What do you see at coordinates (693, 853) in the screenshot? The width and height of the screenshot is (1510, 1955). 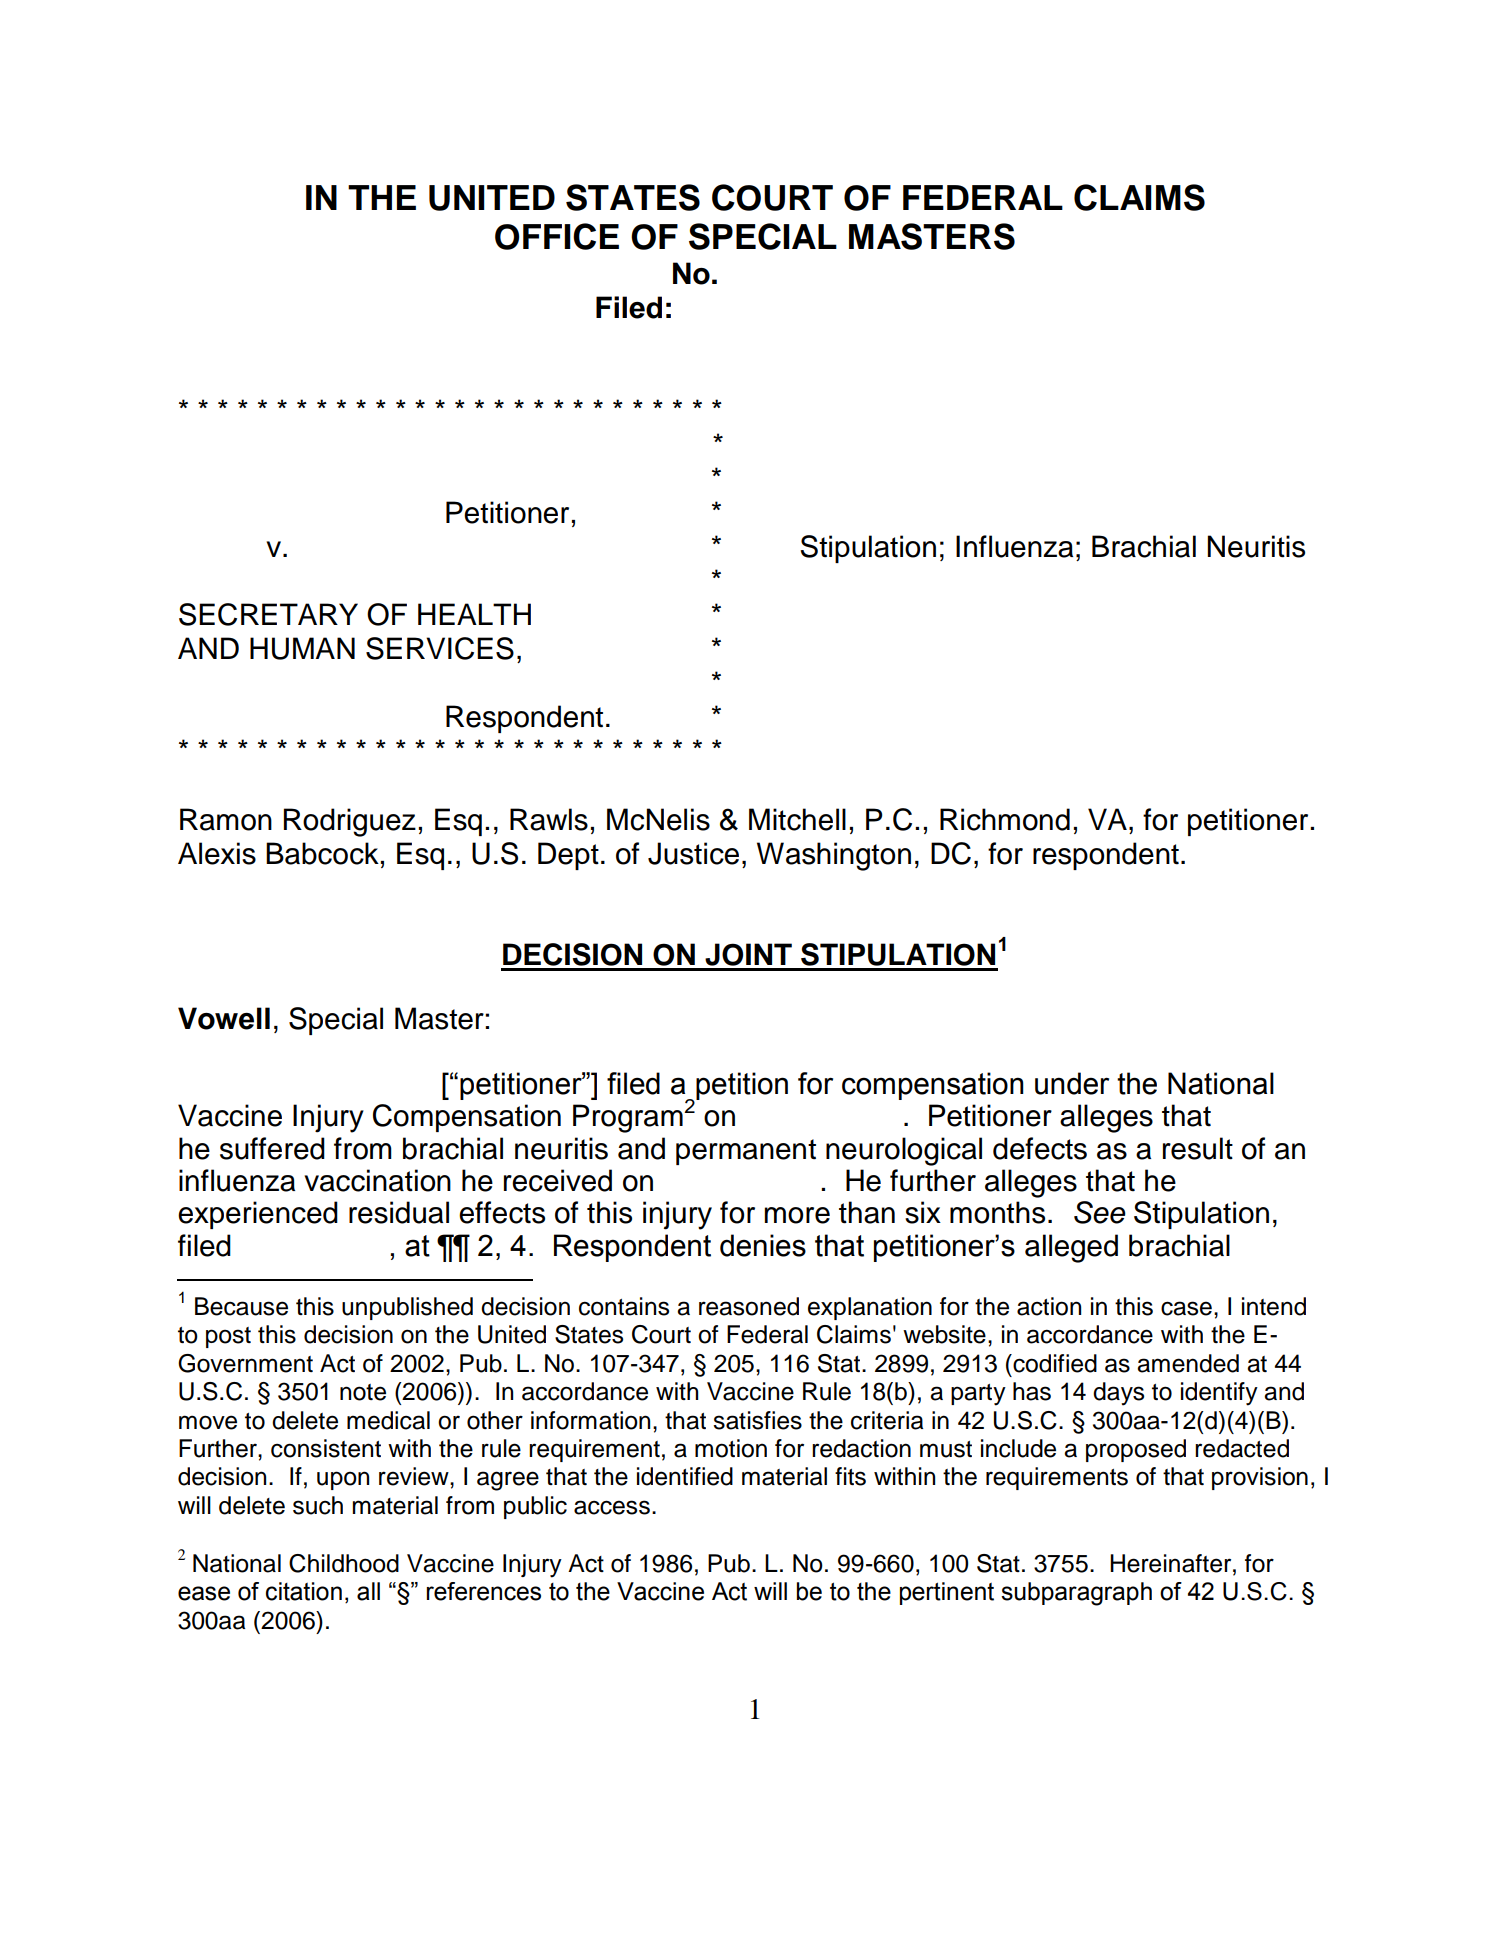 I see `Justice` at bounding box center [693, 853].
